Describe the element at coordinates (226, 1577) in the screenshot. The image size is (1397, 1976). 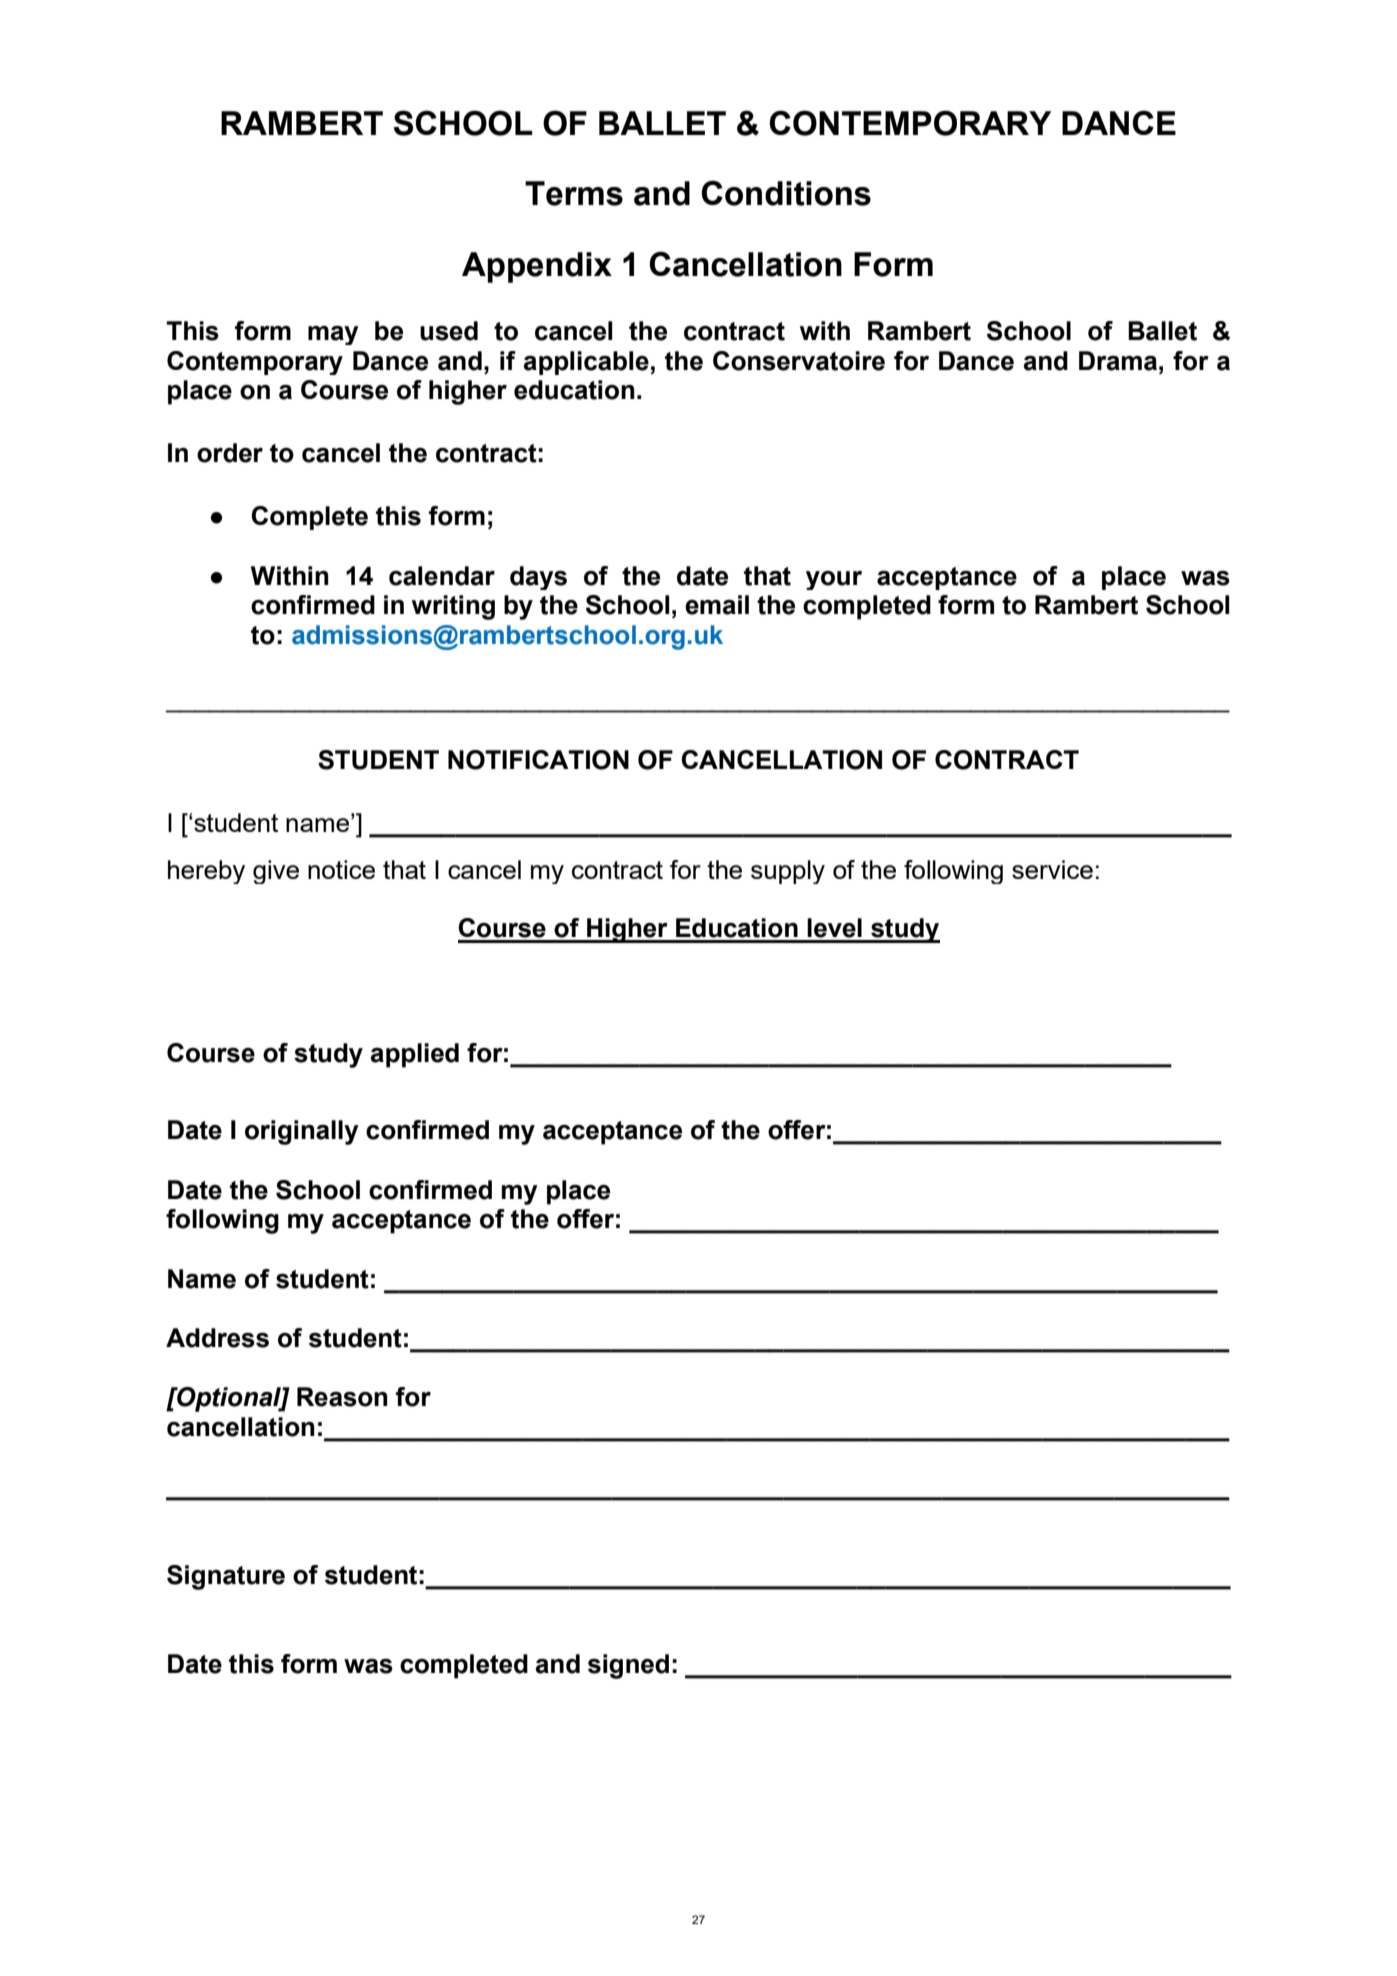
I see `Signature` at that location.
